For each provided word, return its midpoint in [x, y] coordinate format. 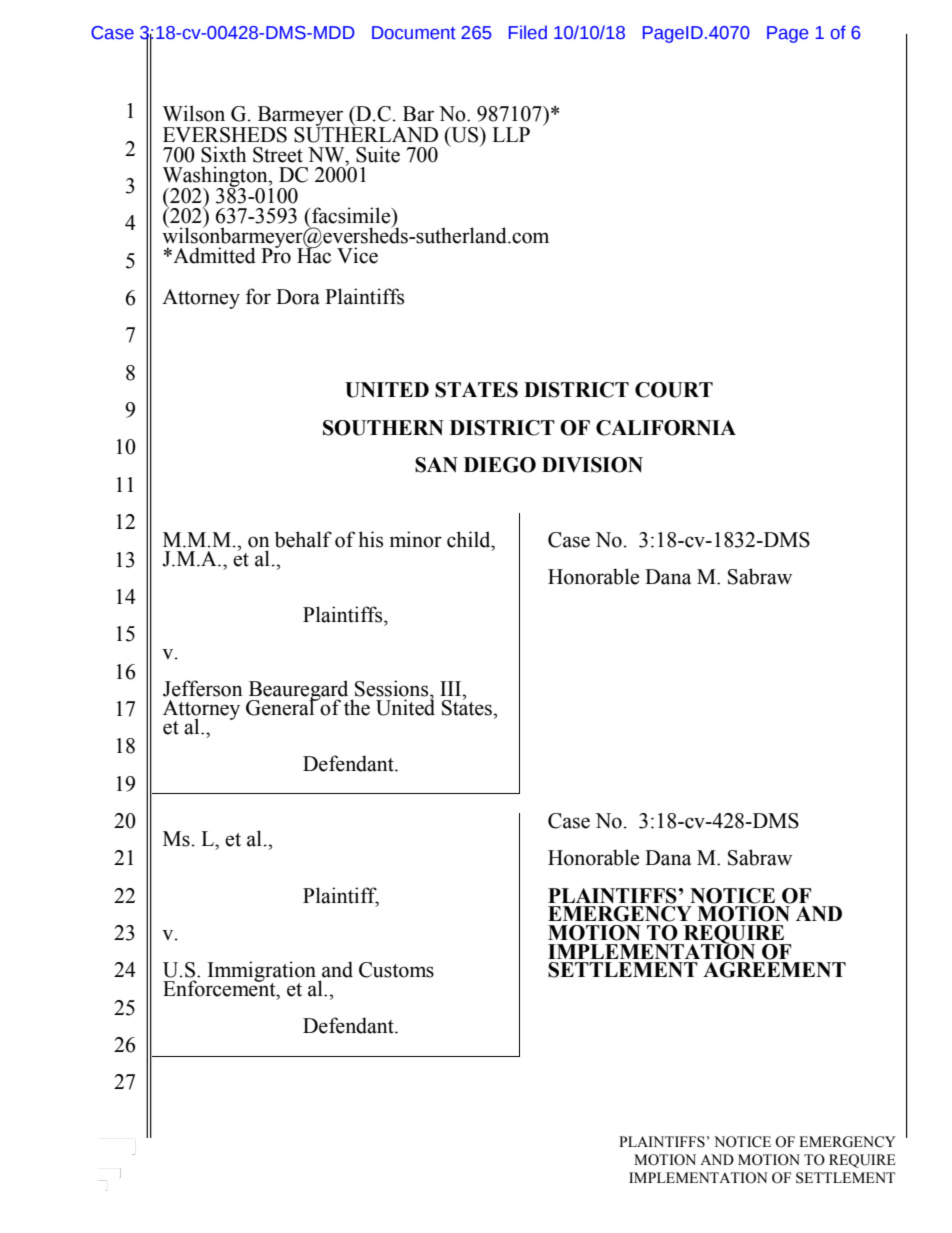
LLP [511, 134]
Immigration [263, 972]
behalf [303, 539]
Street [278, 155]
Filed [528, 32]
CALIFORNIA [666, 428]
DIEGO [500, 465]
